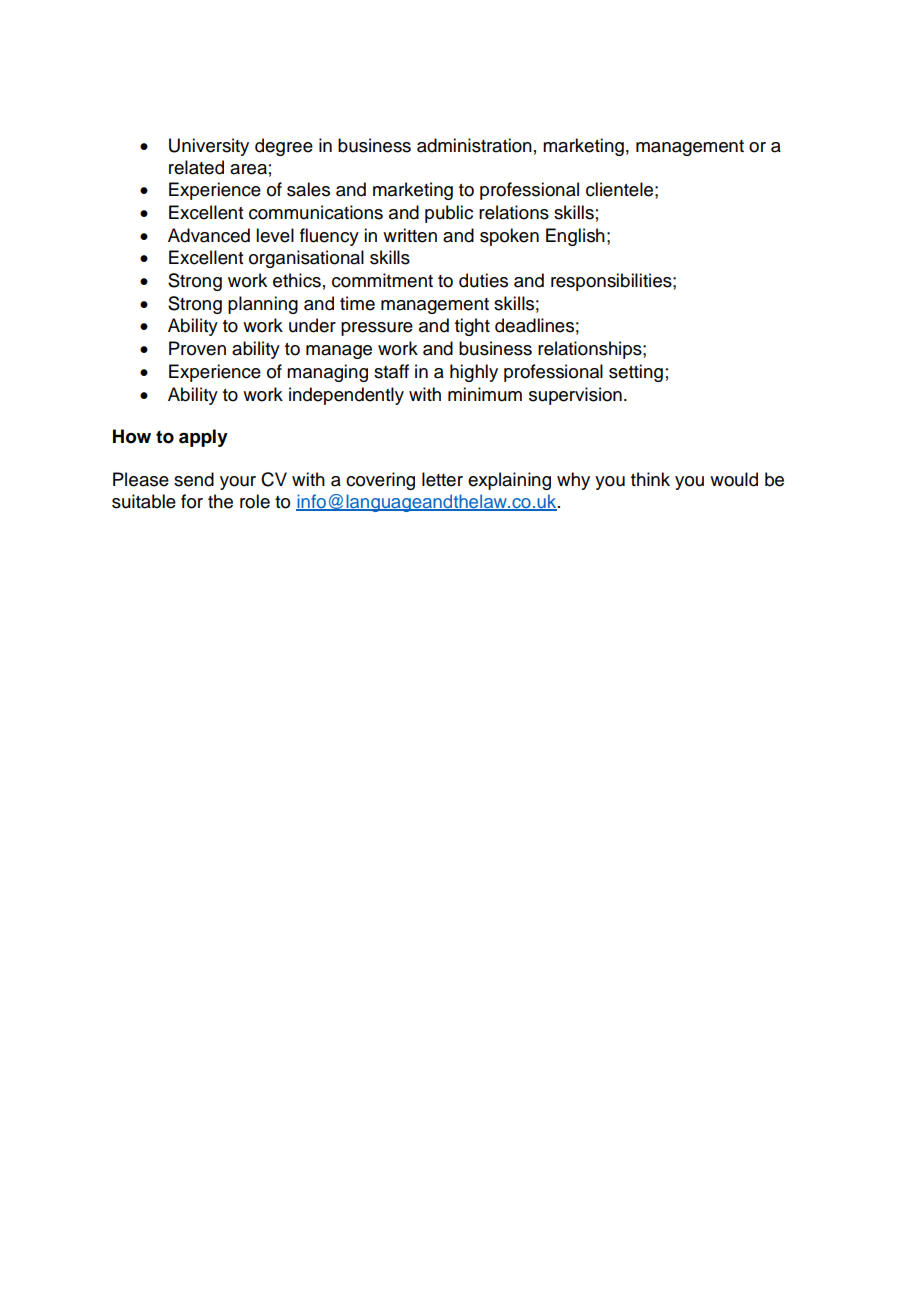  What do you see at coordinates (650, 479) in the document?
I see `think` at bounding box center [650, 479].
